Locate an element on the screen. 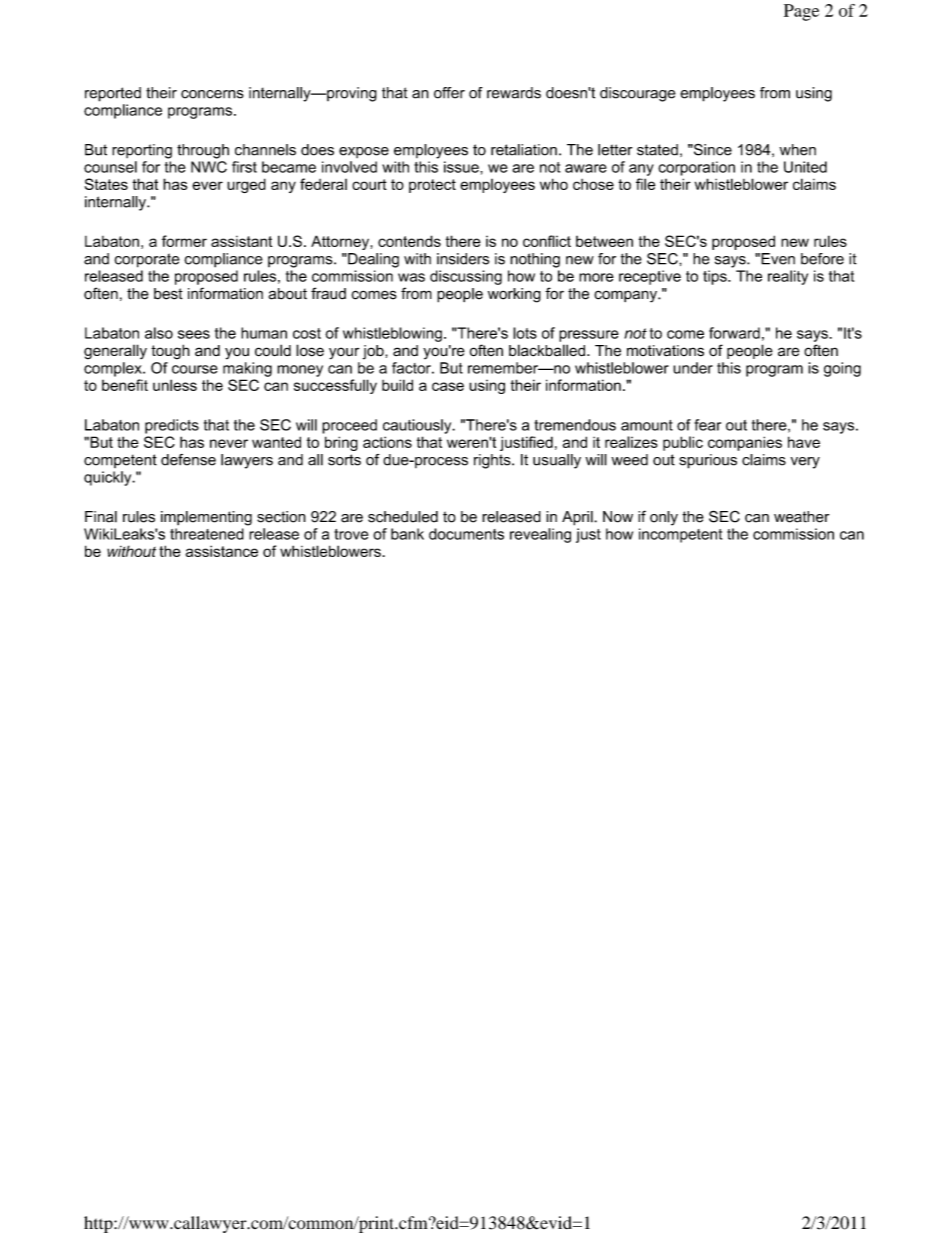 This screenshot has width=952, height=1233. documents is located at coordinates (466, 534).
